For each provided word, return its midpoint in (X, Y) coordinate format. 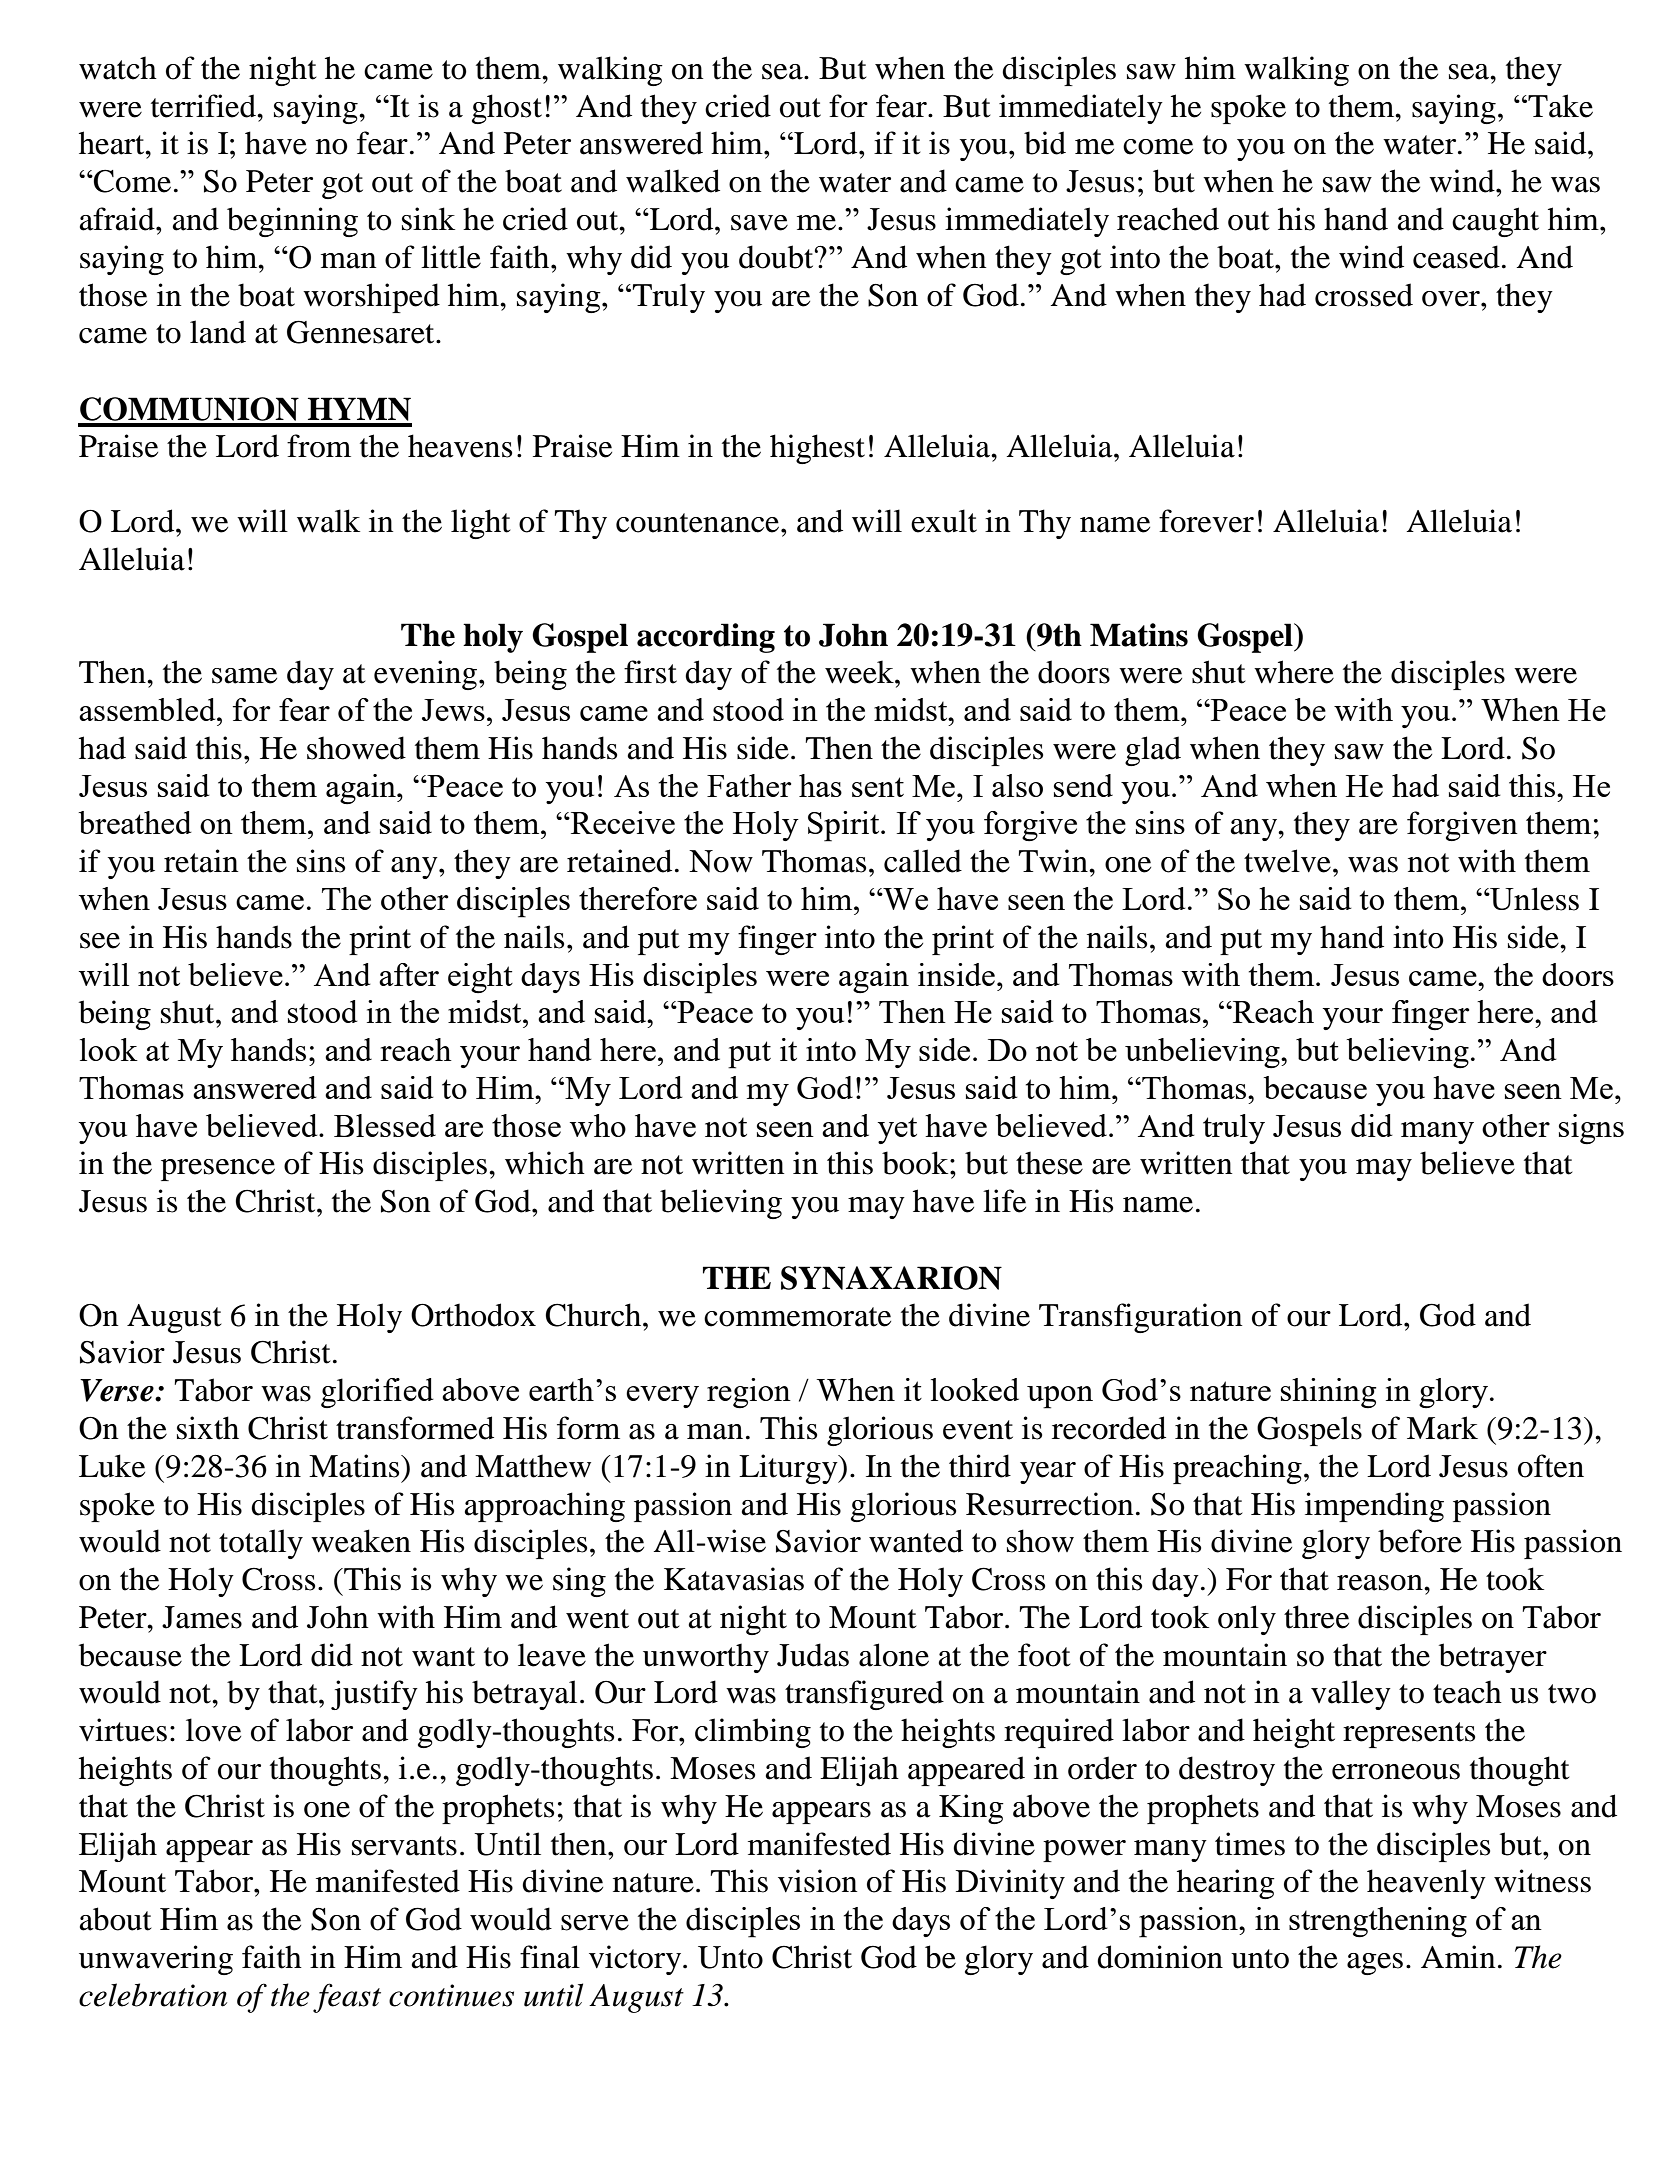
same (244, 676)
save (759, 223)
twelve (1287, 861)
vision (817, 1881)
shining (1328, 1393)
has (820, 785)
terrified (204, 106)
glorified (377, 1393)
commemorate (797, 1317)
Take (1559, 106)
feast (347, 1998)
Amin (1458, 1956)
